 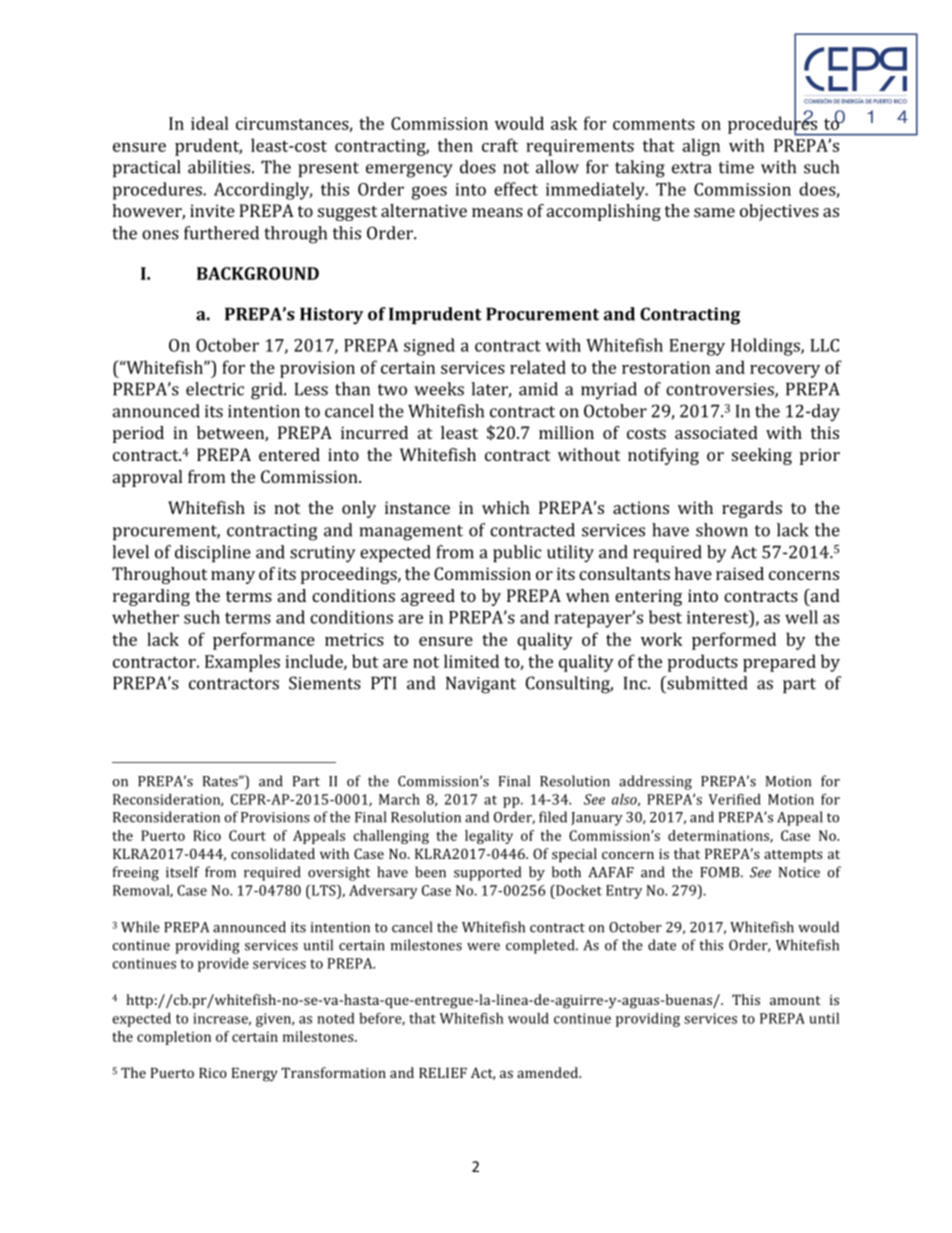 What do you see at coordinates (762, 456) in the screenshot?
I see `seeking` at bounding box center [762, 456].
